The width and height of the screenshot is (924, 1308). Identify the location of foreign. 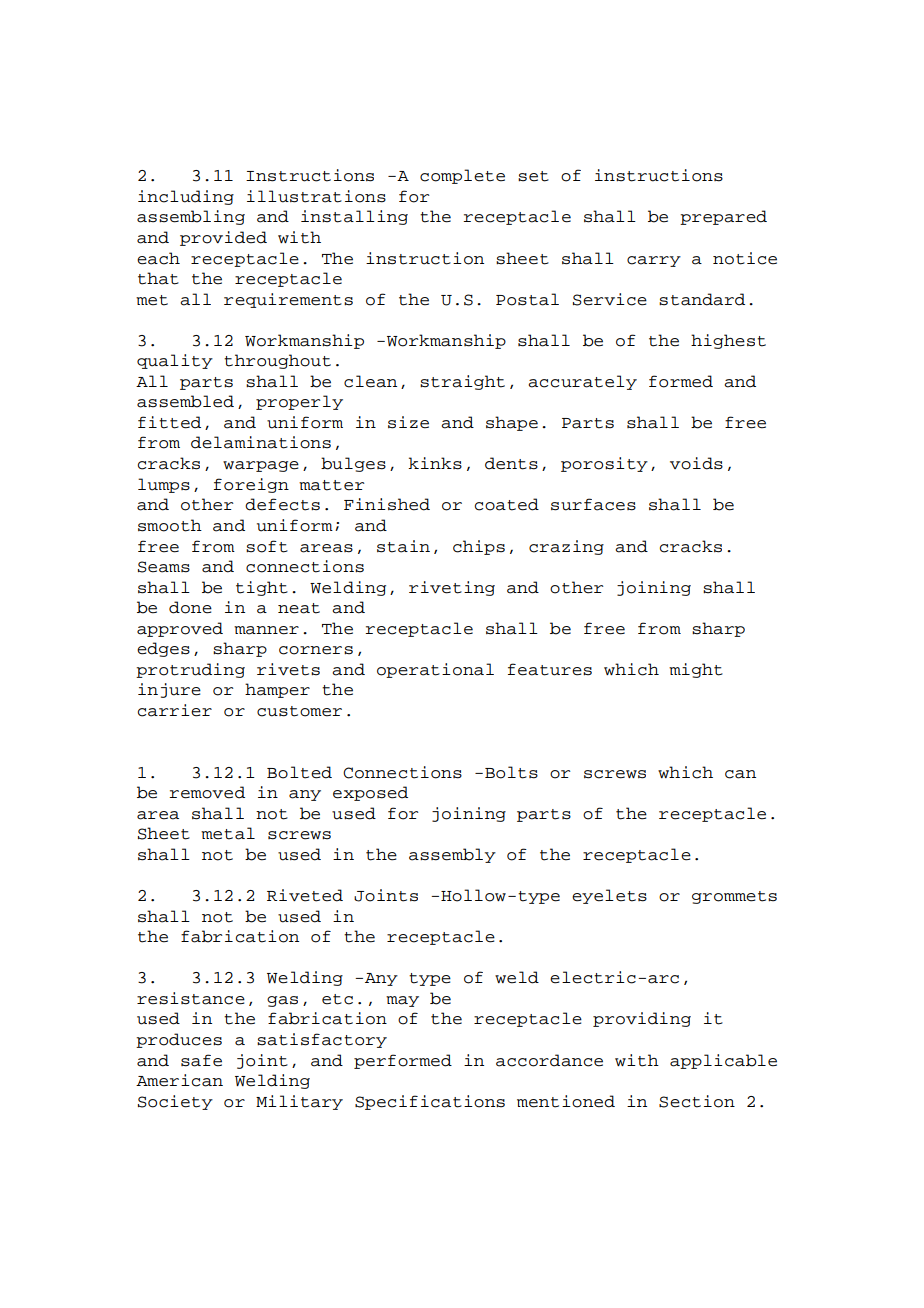
(251, 485).
